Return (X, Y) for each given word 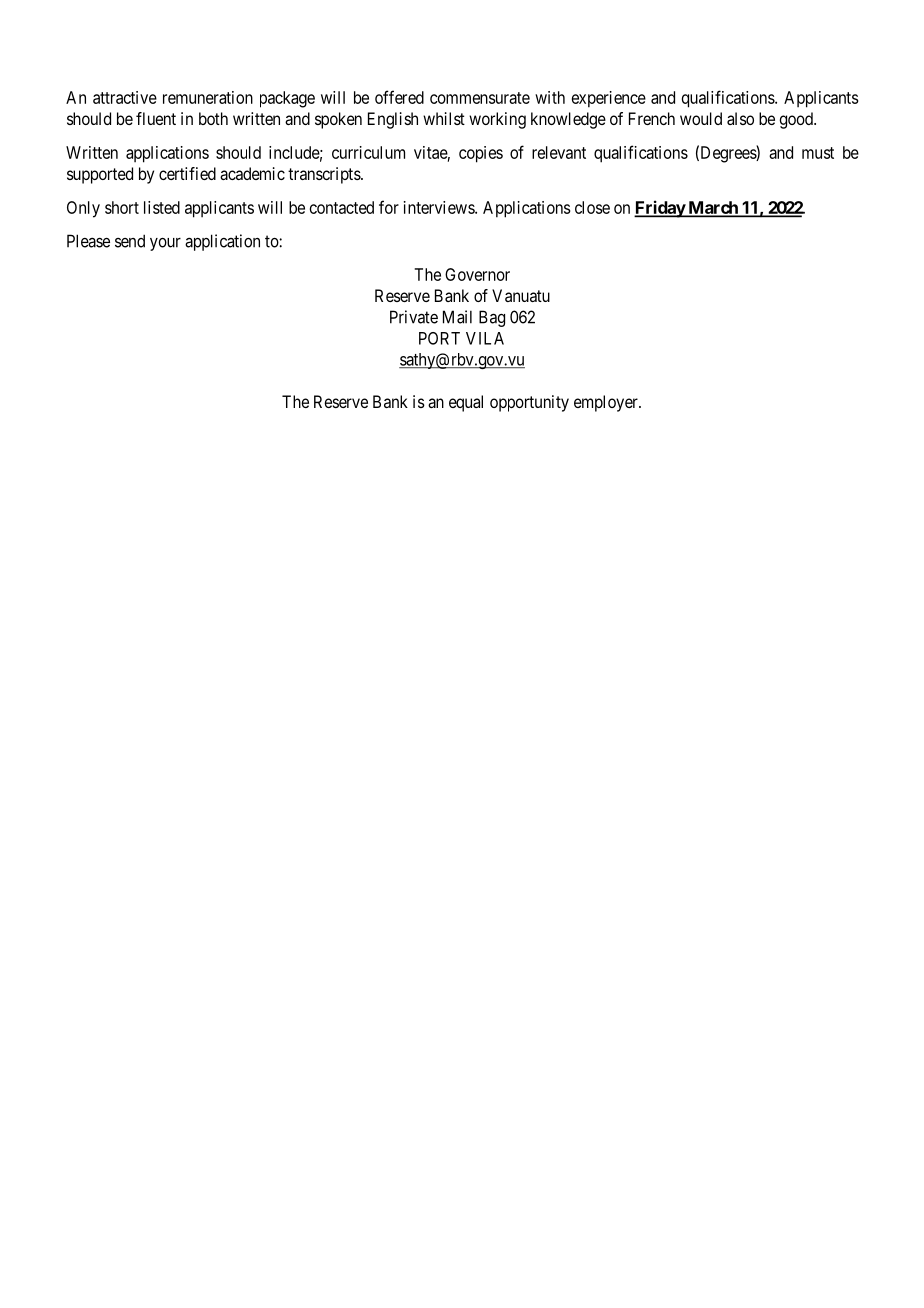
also (740, 118)
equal (466, 403)
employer (607, 403)
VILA (485, 338)
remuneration (208, 97)
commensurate (480, 98)
